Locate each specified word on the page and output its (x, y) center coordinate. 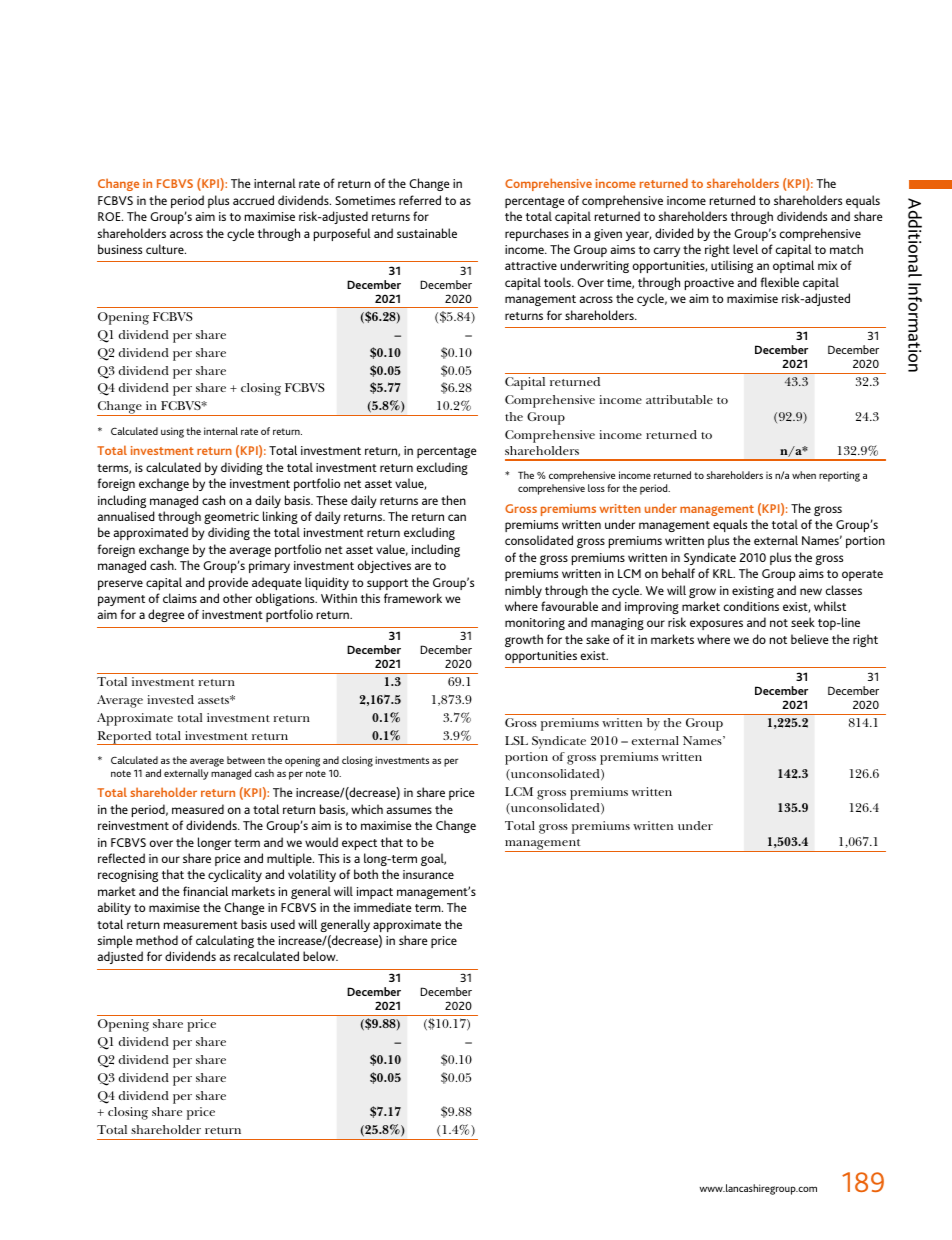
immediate (383, 907)
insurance (428, 874)
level (745, 249)
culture (166, 249)
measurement (201, 925)
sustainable (427, 233)
